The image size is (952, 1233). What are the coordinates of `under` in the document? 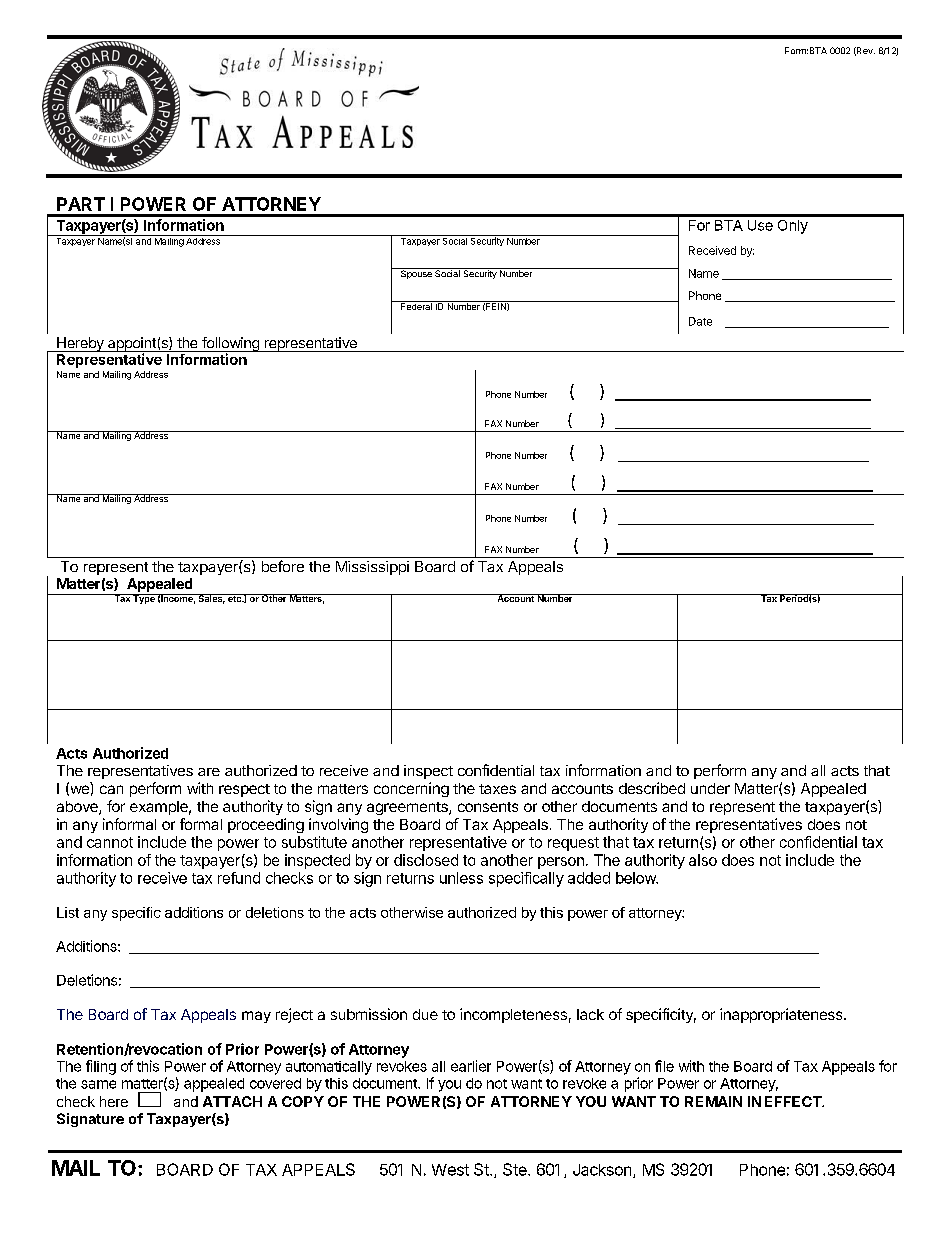 It's located at (710, 788).
